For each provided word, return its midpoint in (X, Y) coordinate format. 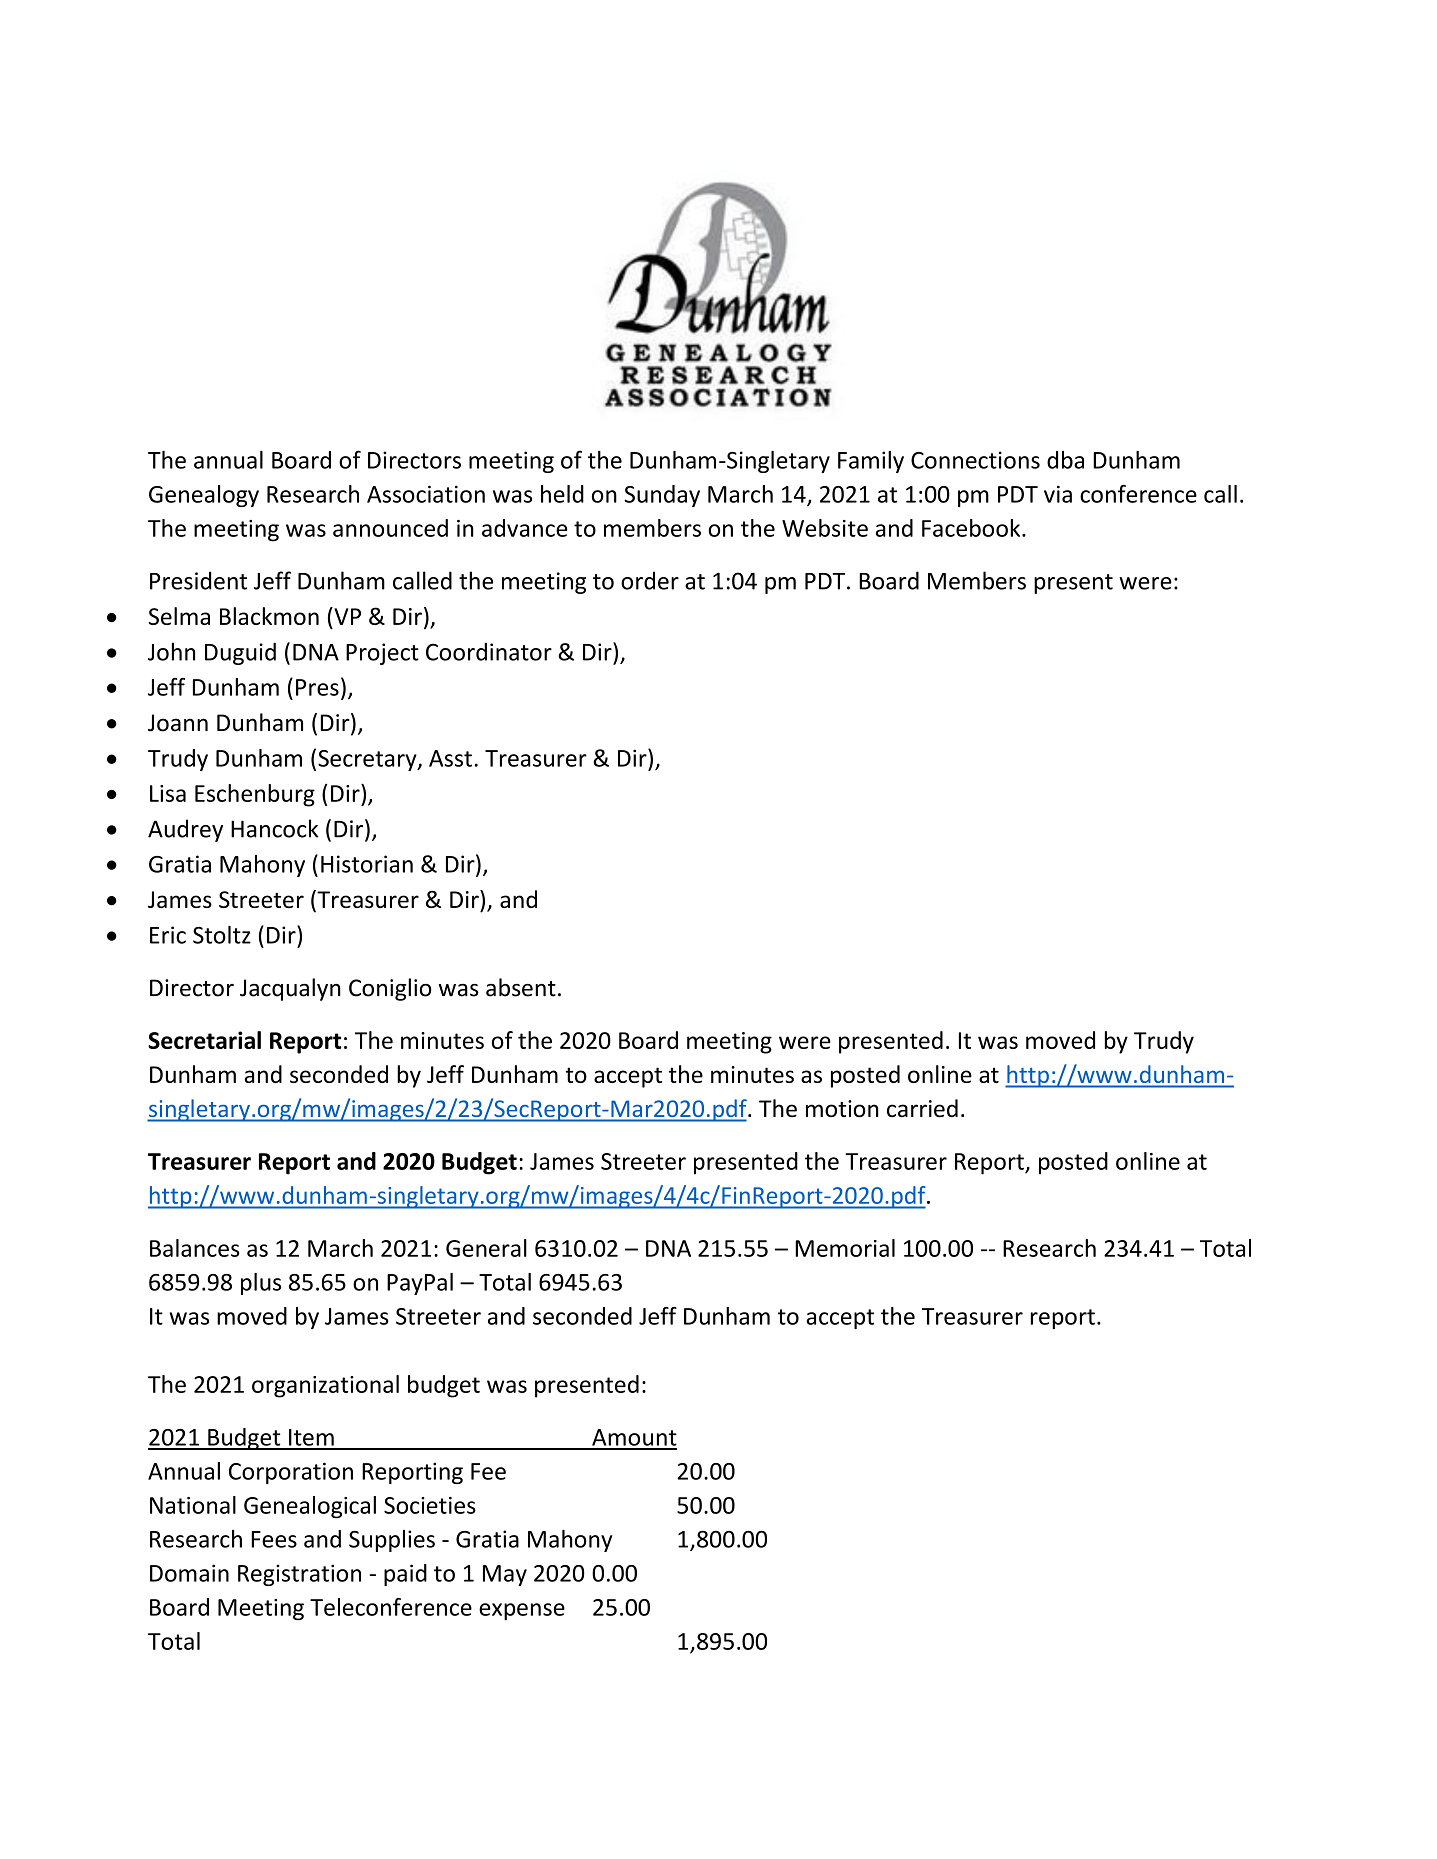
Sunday (662, 496)
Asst (450, 758)
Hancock (274, 828)
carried (922, 1108)
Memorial (845, 1248)
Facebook (972, 528)
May (505, 1575)
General (486, 1248)
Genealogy (204, 496)
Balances (195, 1248)
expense (522, 1611)
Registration (299, 1575)
